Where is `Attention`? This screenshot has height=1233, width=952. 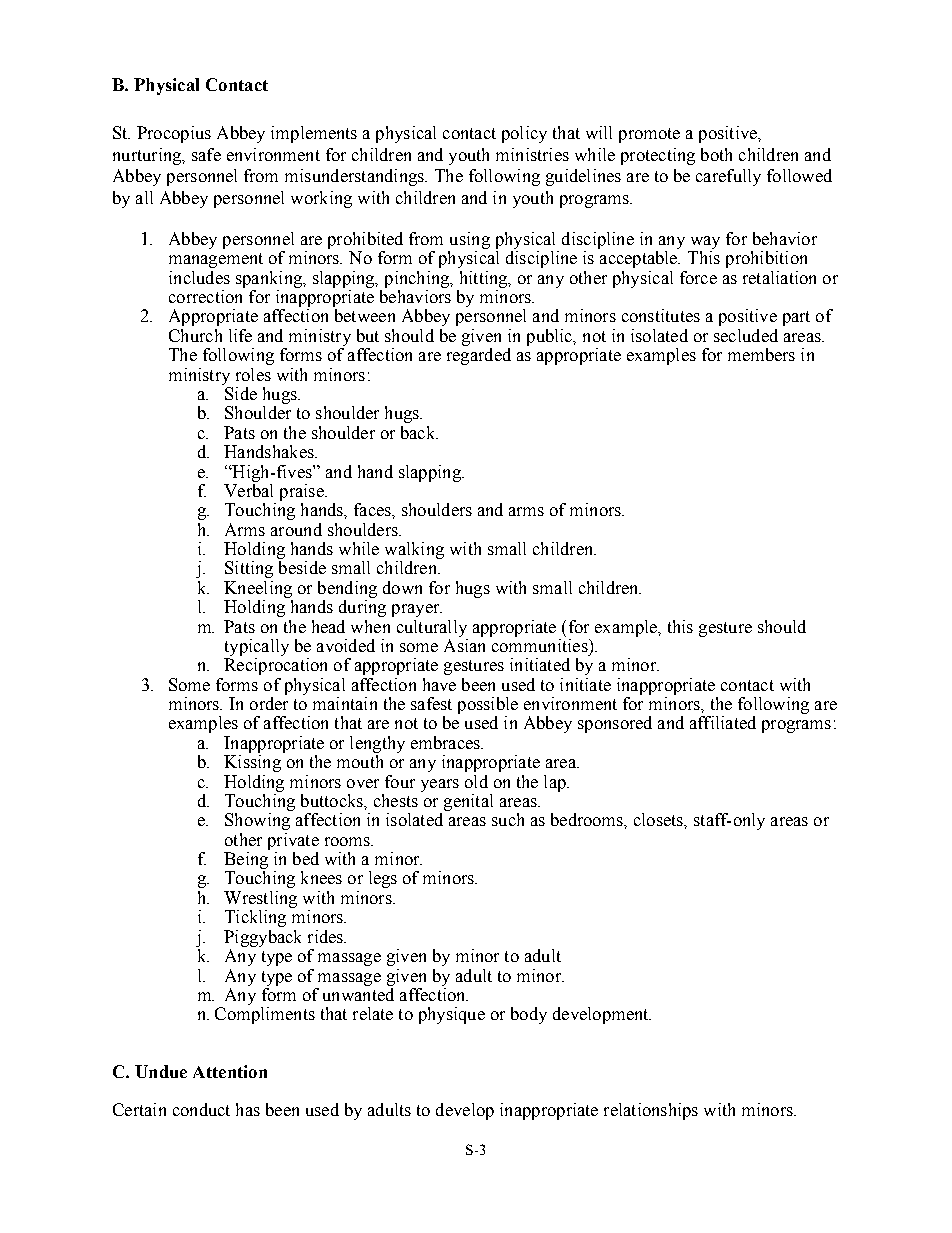
Attention is located at coordinates (230, 1071).
